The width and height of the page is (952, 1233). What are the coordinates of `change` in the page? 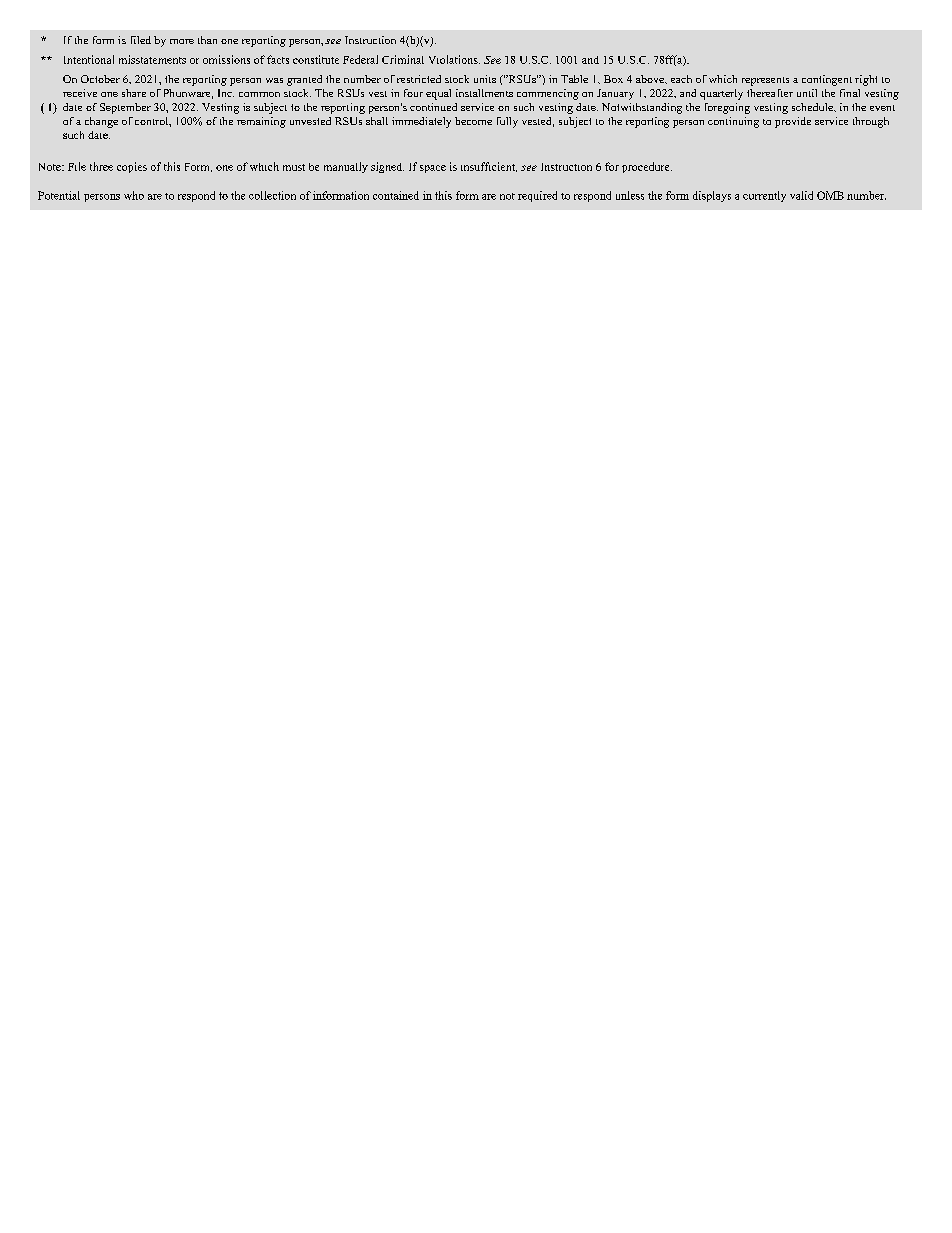 It's located at (101, 122).
